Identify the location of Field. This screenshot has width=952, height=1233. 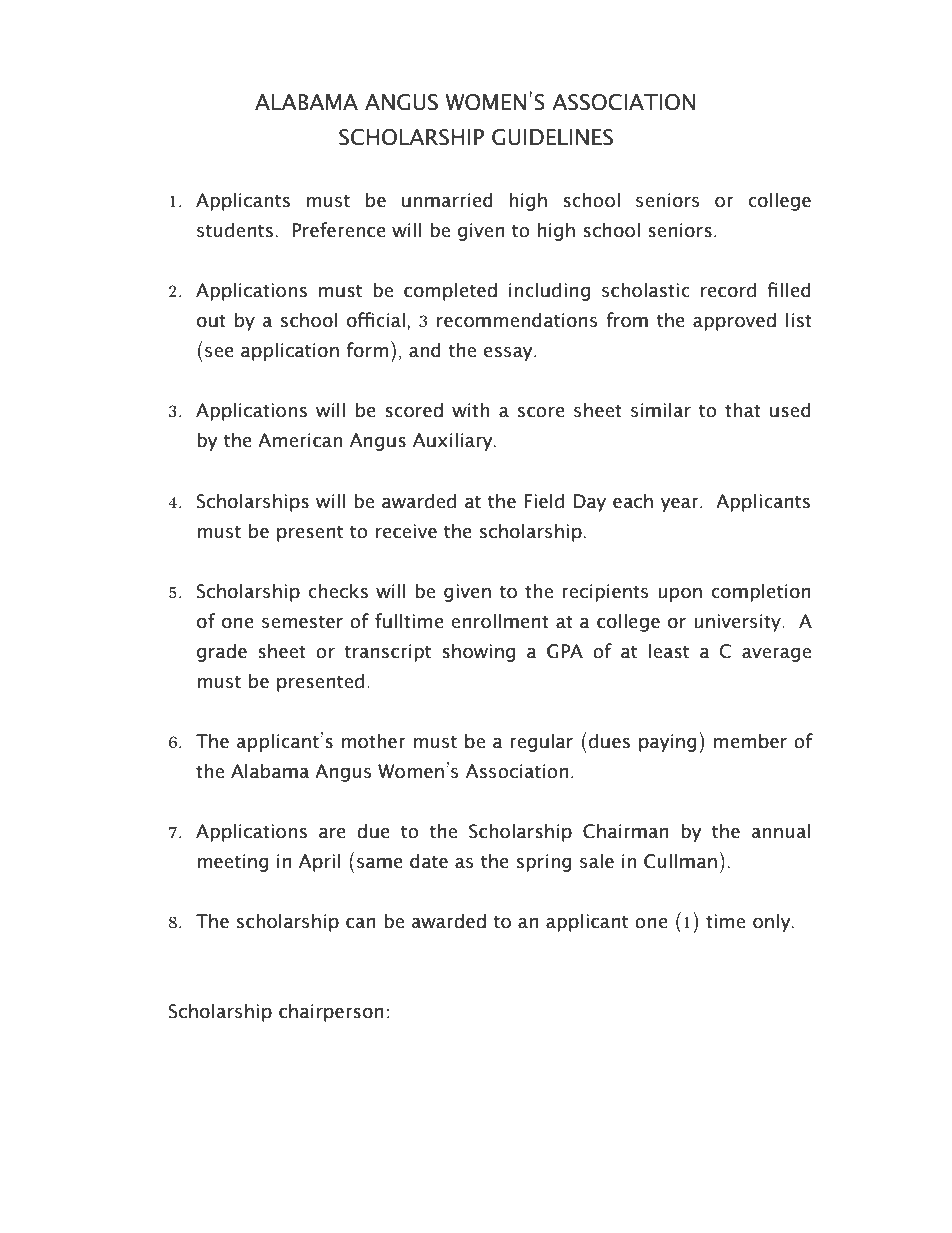
(544, 501).
